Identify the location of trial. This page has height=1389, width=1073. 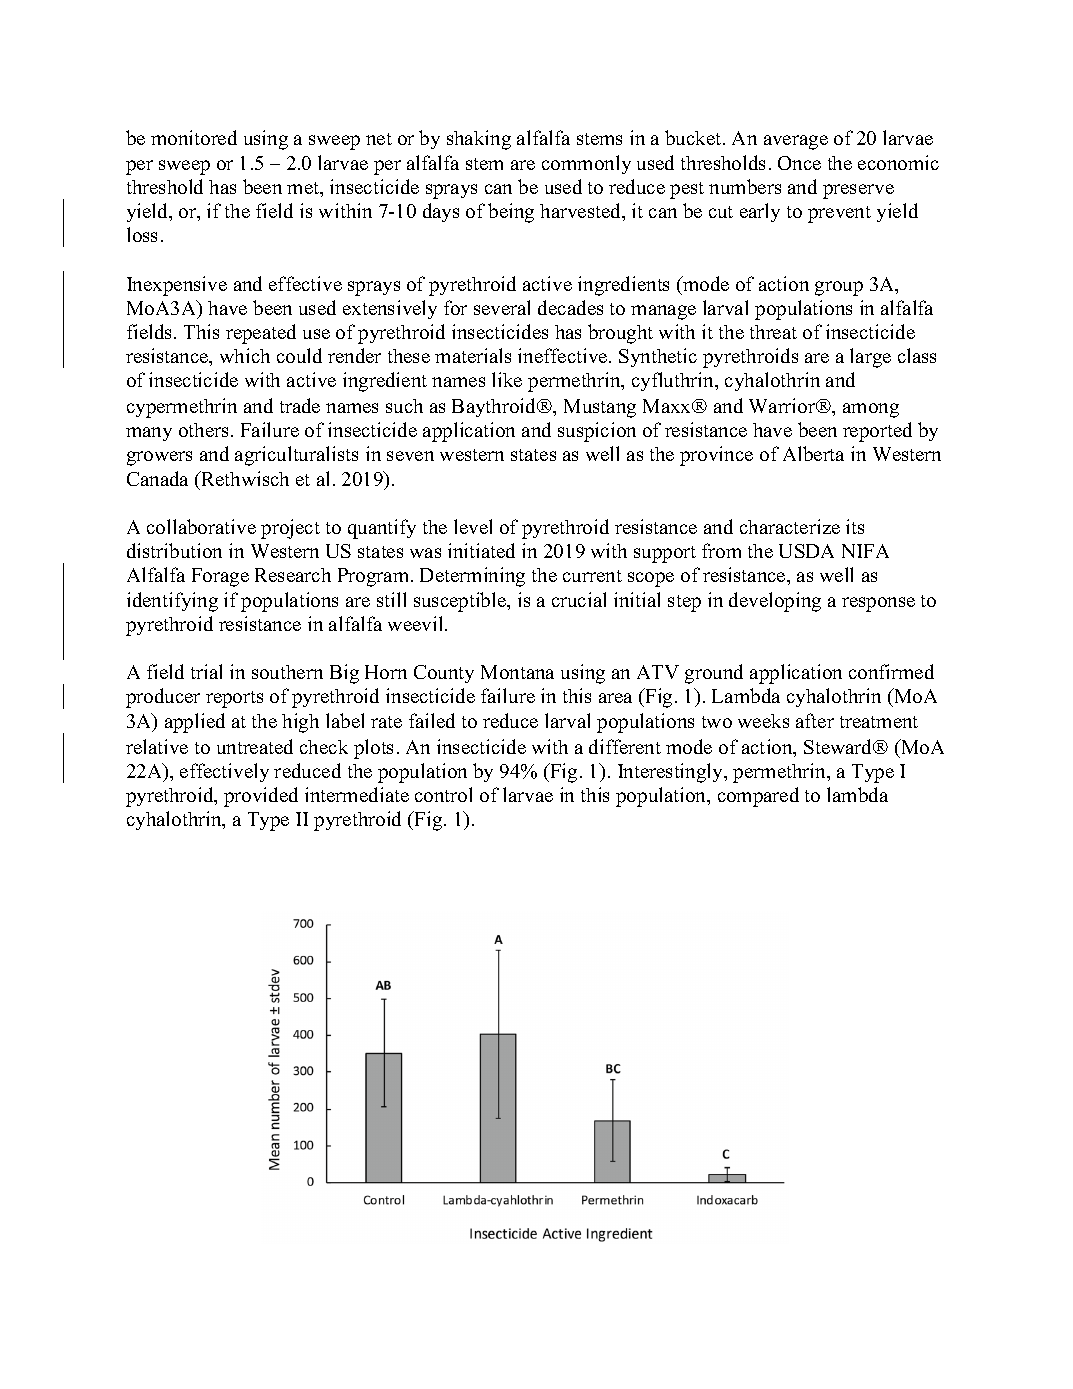
(206, 671).
